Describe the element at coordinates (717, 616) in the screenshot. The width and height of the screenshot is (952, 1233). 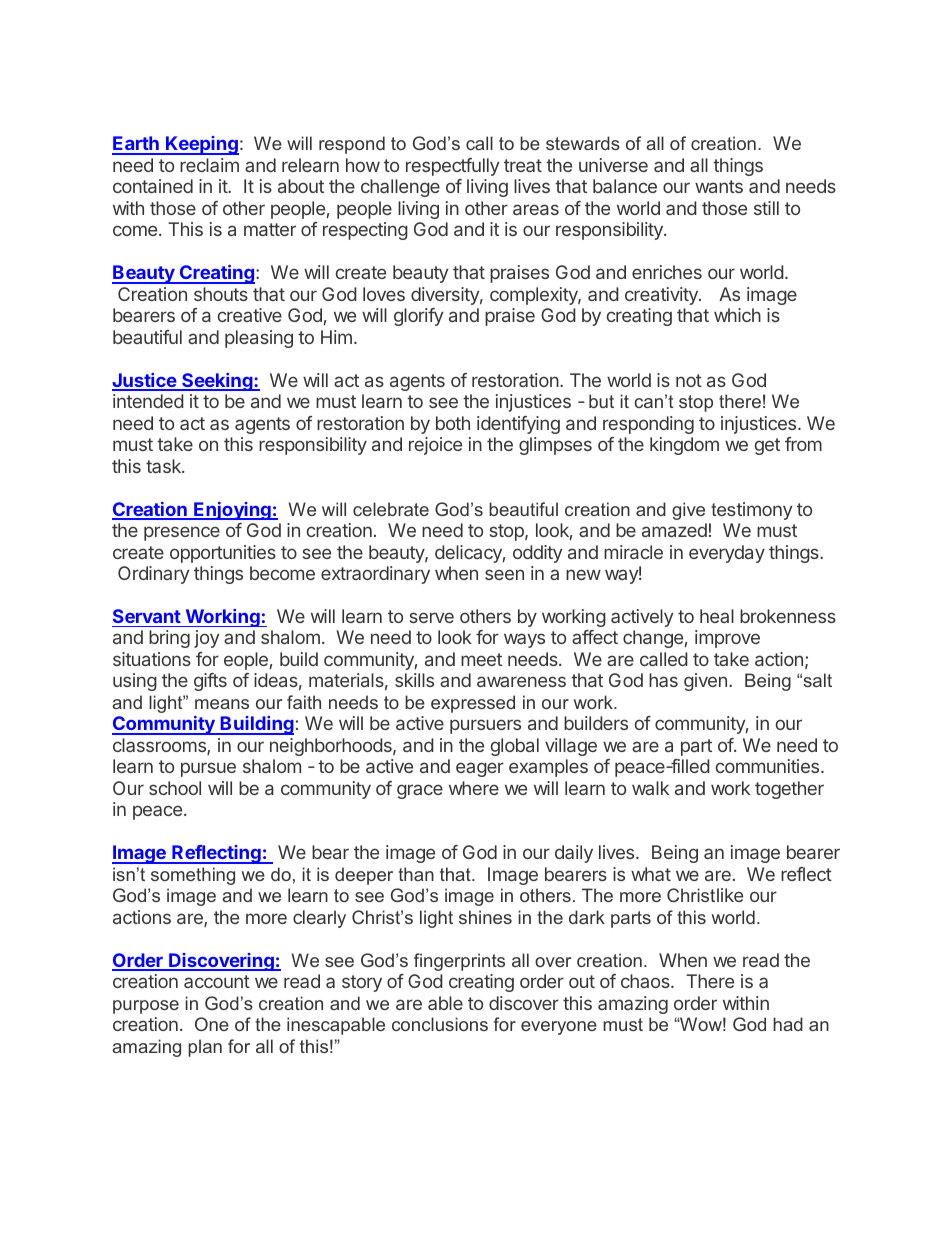
I see `heal` at that location.
